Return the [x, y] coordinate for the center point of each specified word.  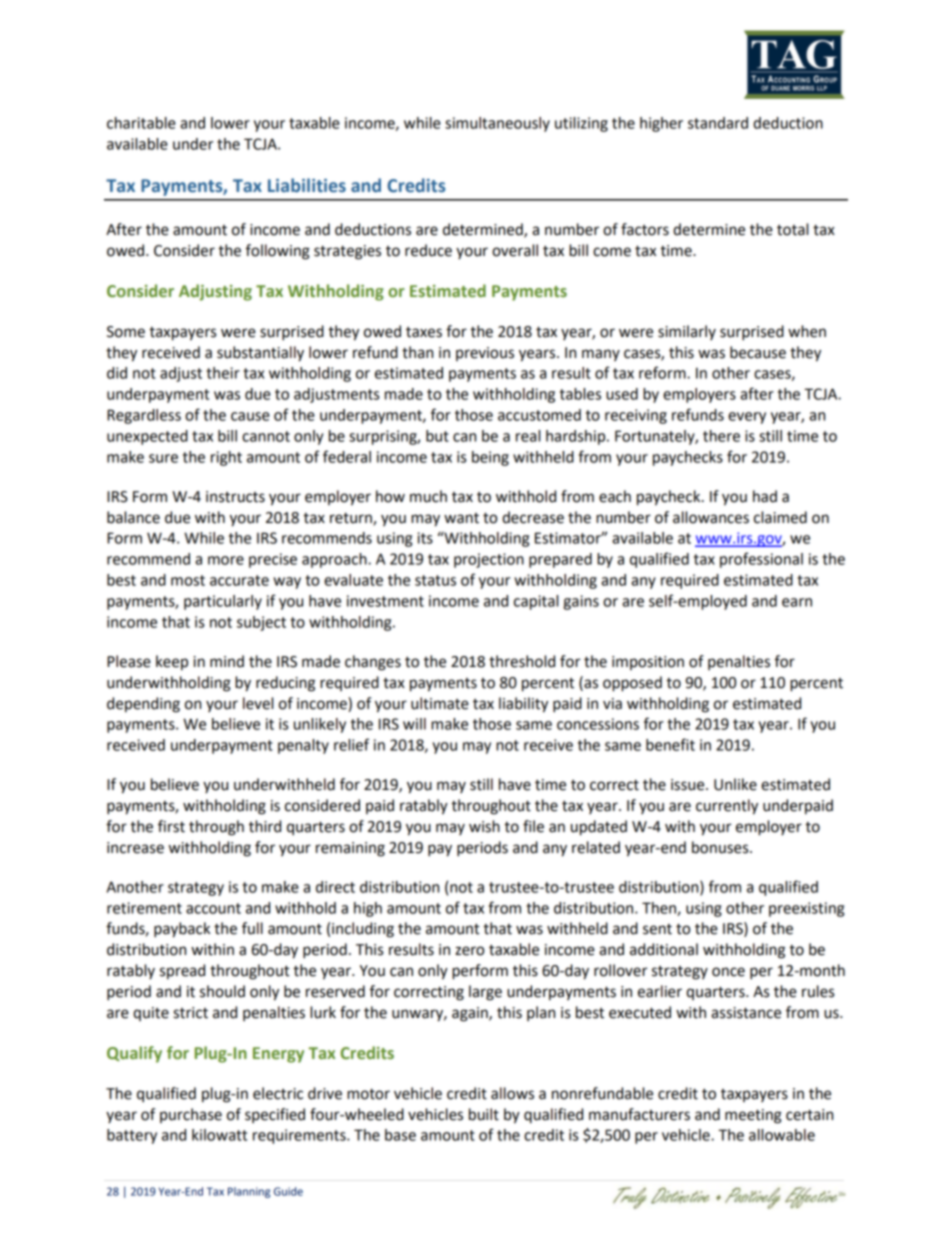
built [484, 1114]
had [765, 496]
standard [718, 123]
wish [484, 826]
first [171, 826]
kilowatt [219, 1135]
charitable [141, 123]
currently [727, 807]
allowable [782, 1135]
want [461, 518]
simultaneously [497, 124]
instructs [235, 497]
